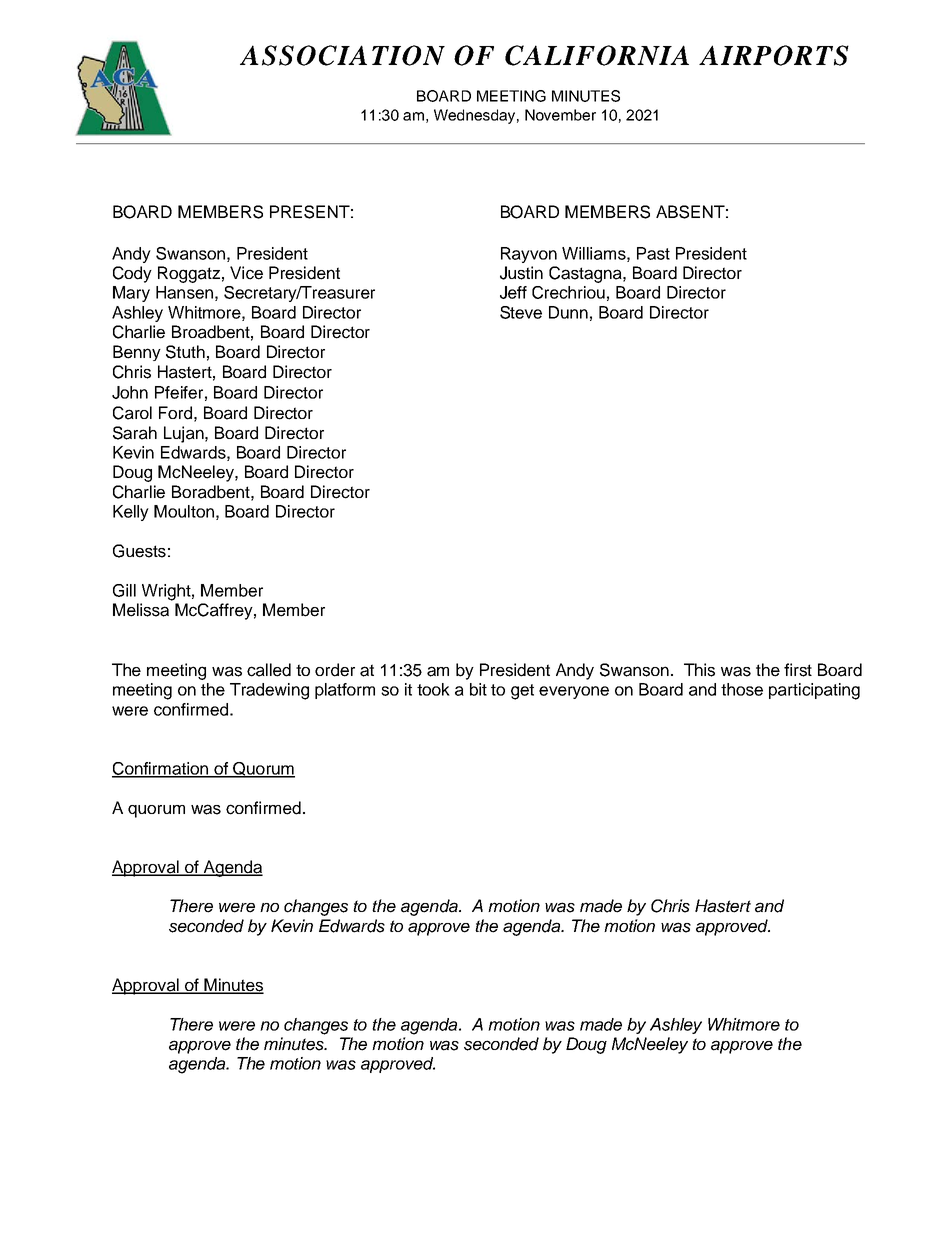  I want to click on bit, so click(478, 689).
